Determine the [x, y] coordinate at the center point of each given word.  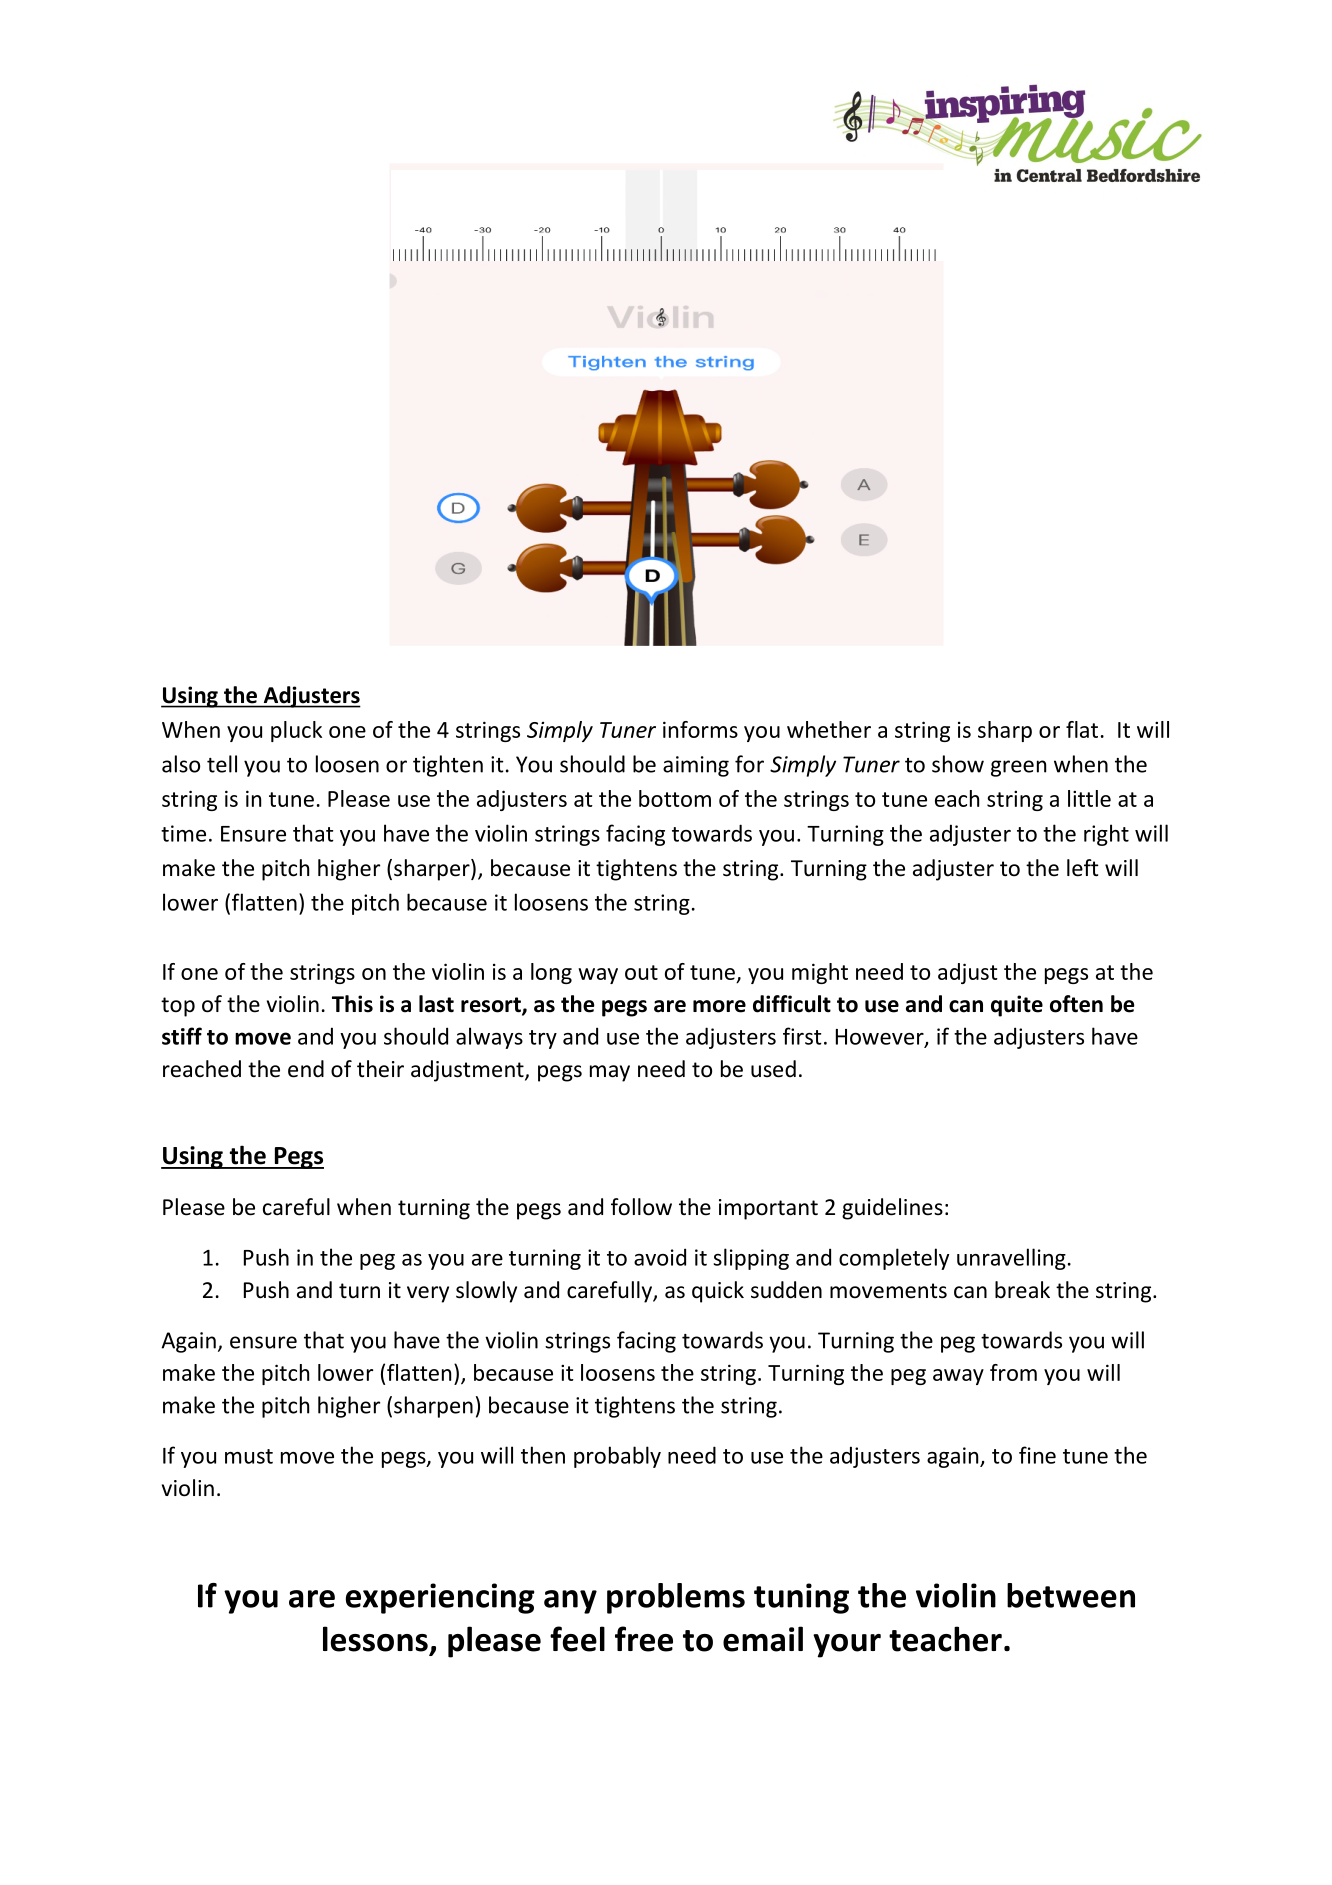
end [306, 1069]
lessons [375, 1639]
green [1018, 768]
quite [1017, 1006]
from [1013, 1372]
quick [718, 1292]
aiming [696, 766]
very [428, 1294]
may [610, 1073]
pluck [296, 731]
